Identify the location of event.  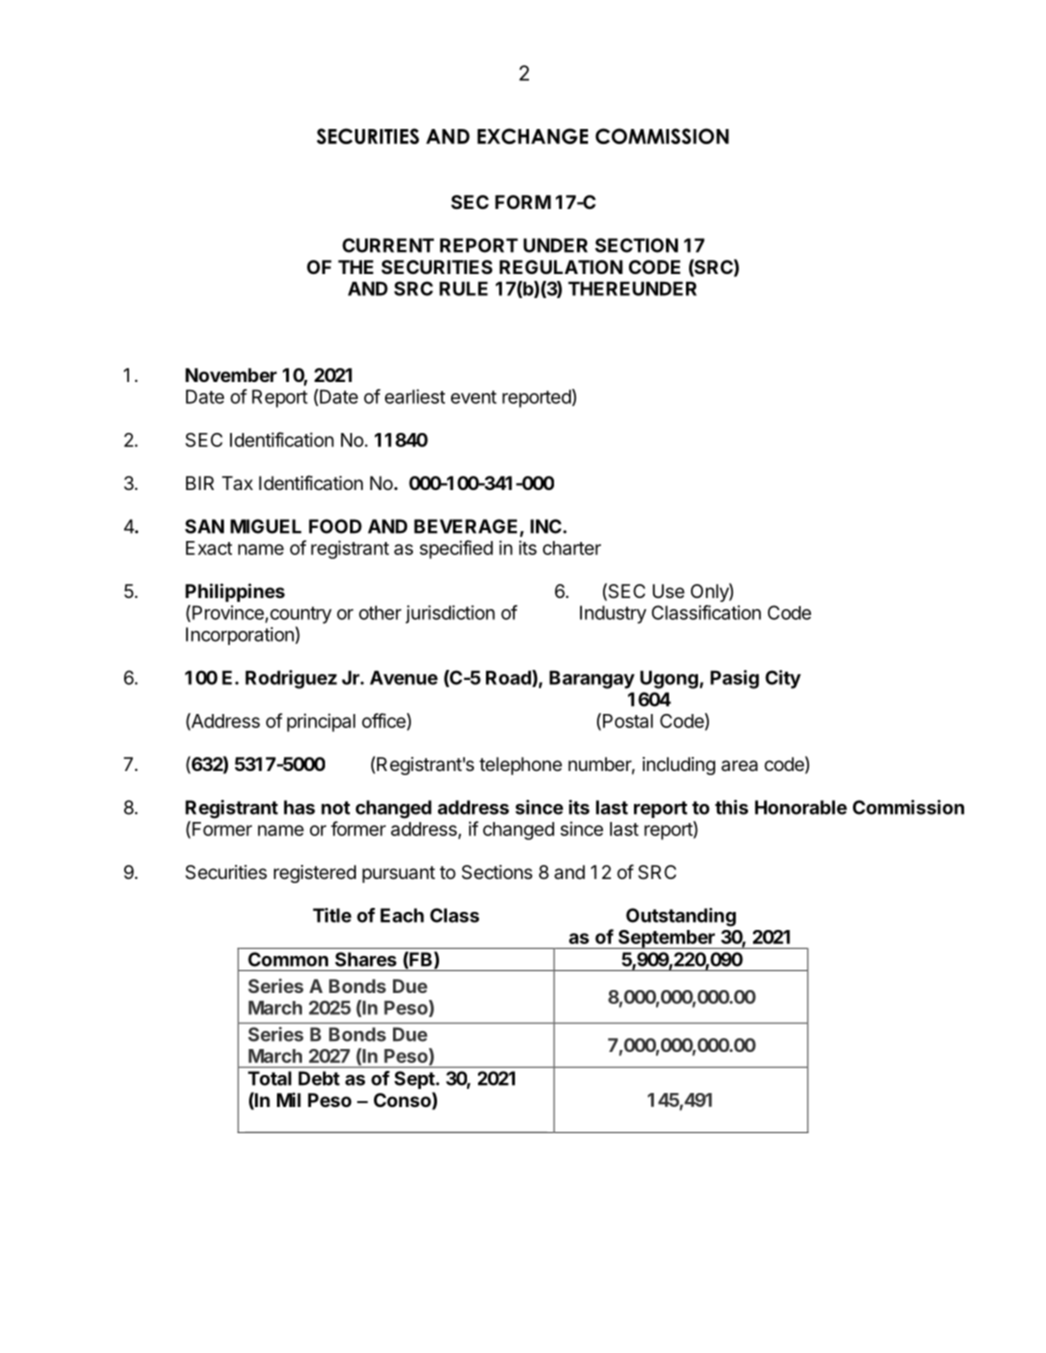
(474, 397).
